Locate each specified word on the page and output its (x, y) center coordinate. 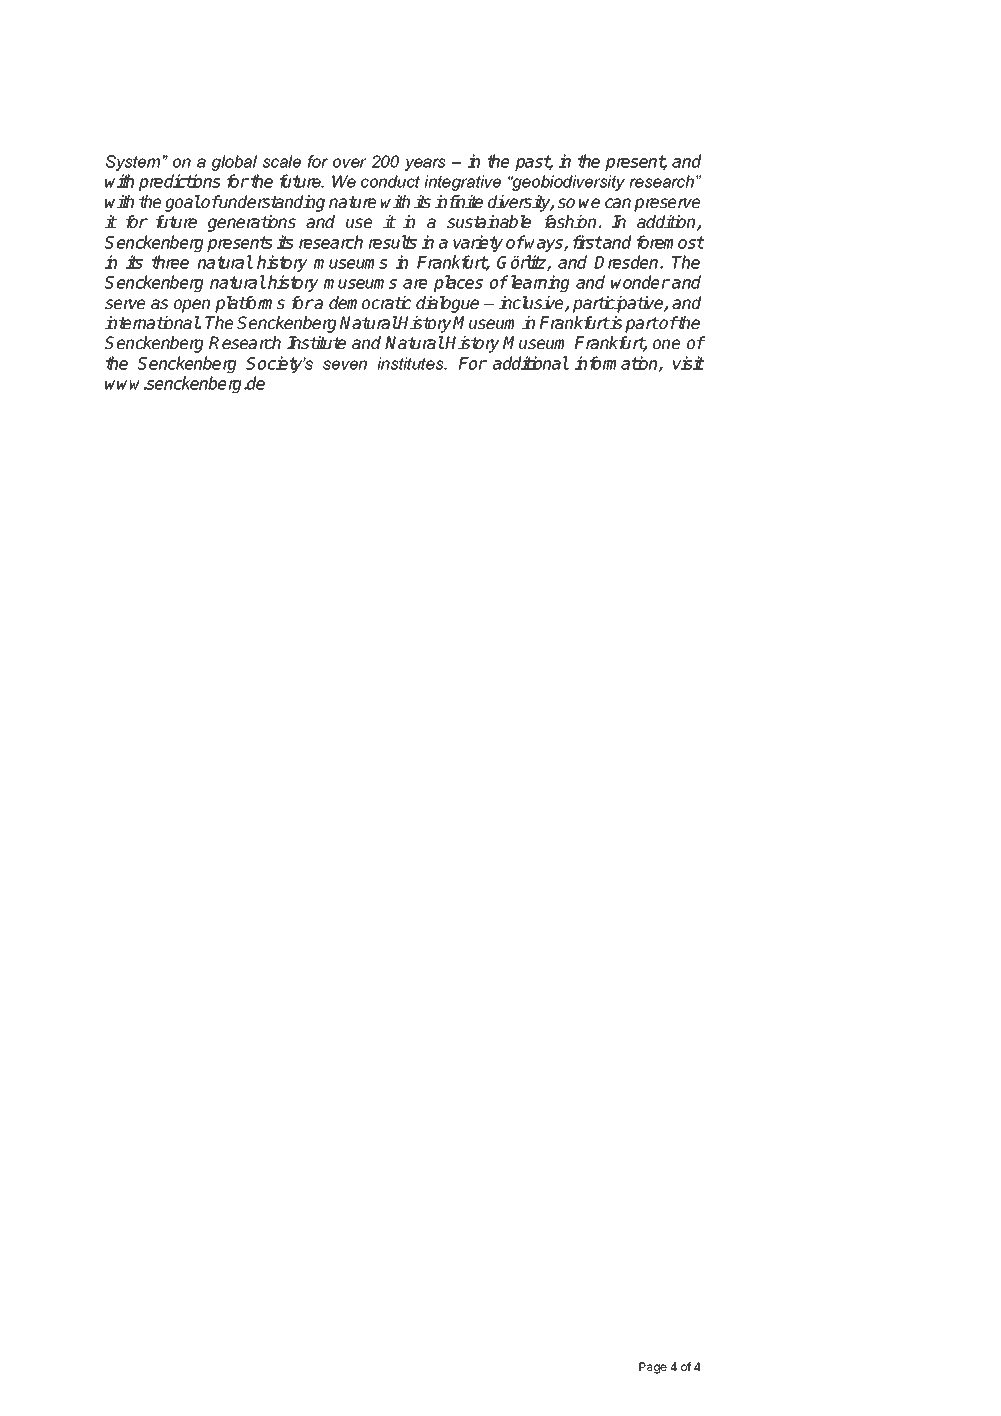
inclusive (532, 304)
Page (653, 1368)
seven (345, 365)
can (618, 203)
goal (183, 203)
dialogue (447, 304)
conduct (390, 181)
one (666, 344)
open (192, 306)
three (170, 262)
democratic (370, 302)
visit (689, 363)
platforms (250, 304)
